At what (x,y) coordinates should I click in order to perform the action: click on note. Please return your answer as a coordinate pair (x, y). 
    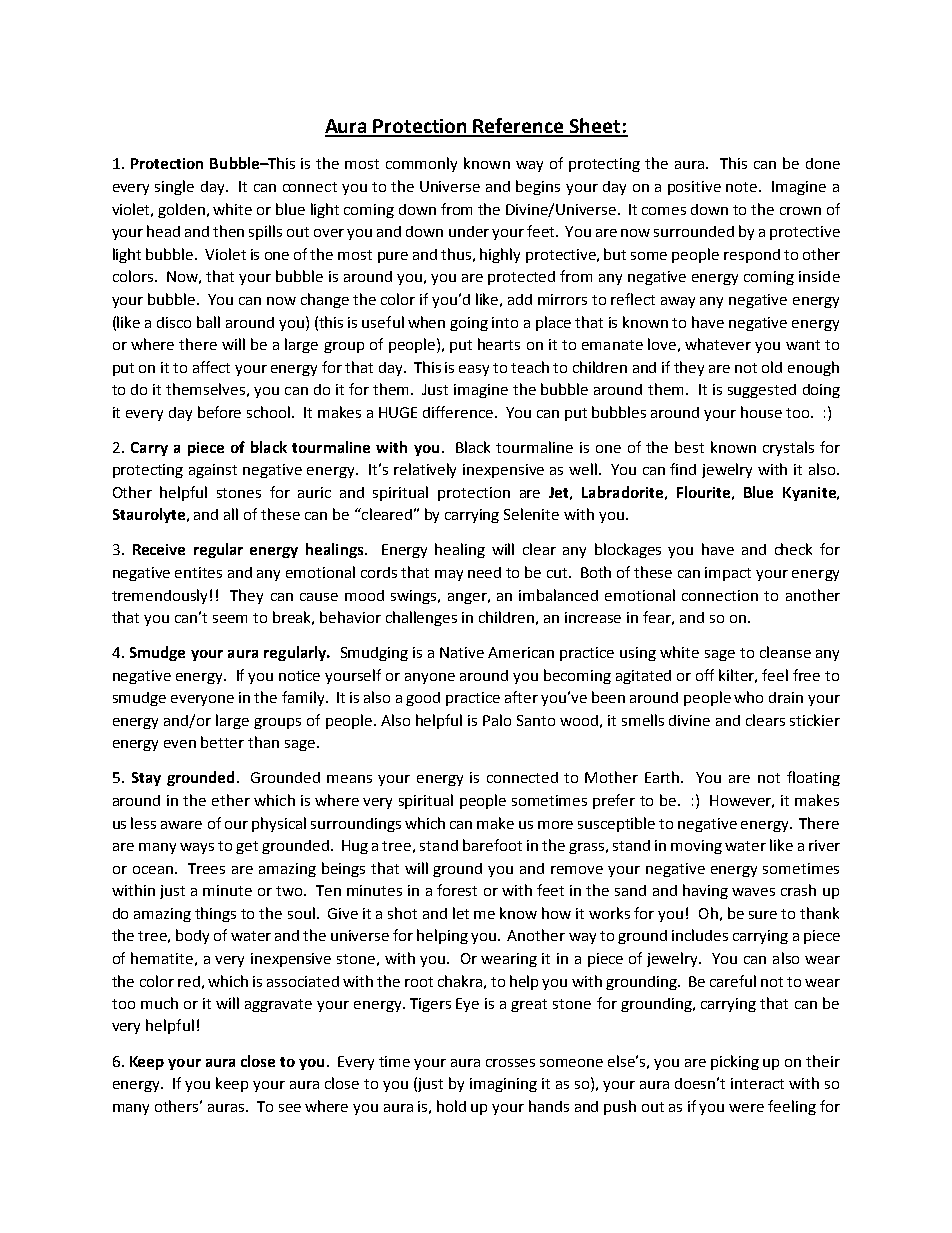
    Looking at the image, I should click on (743, 187).
